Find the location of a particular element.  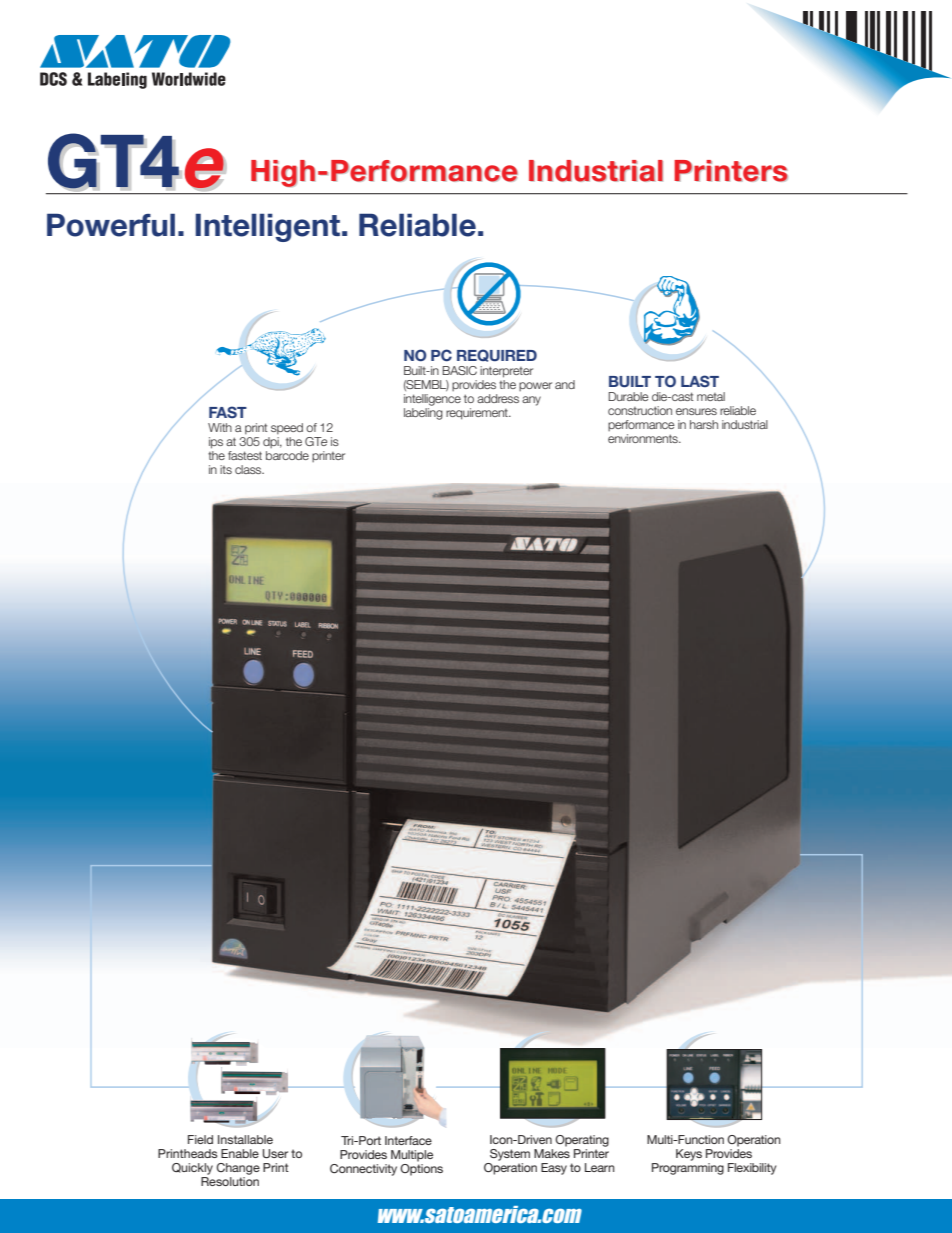

LAST is located at coordinates (700, 381).
